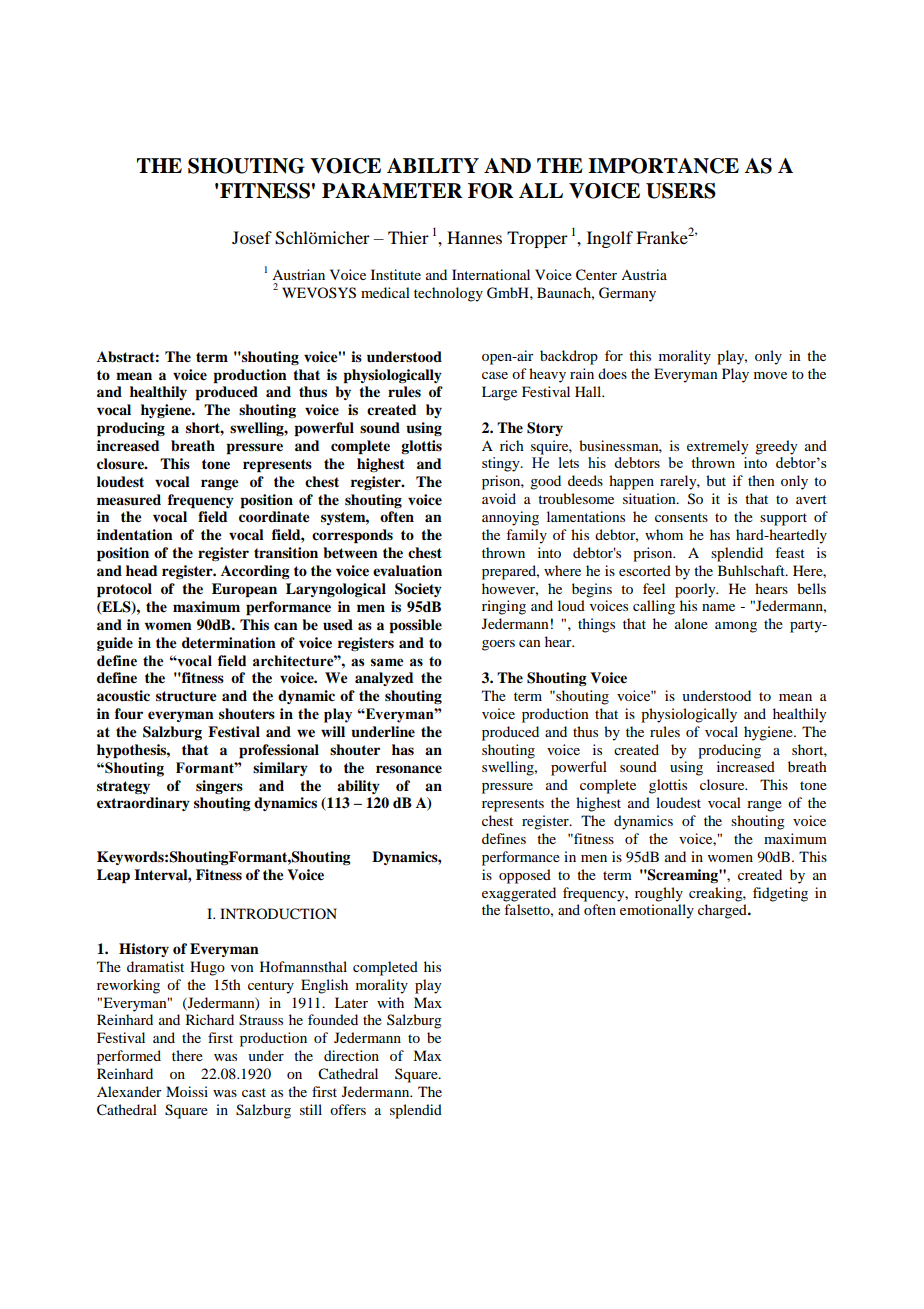 The height and width of the screenshot is (1309, 924). Describe the element at coordinates (254, 1092) in the screenshot. I see `cast` at that location.
